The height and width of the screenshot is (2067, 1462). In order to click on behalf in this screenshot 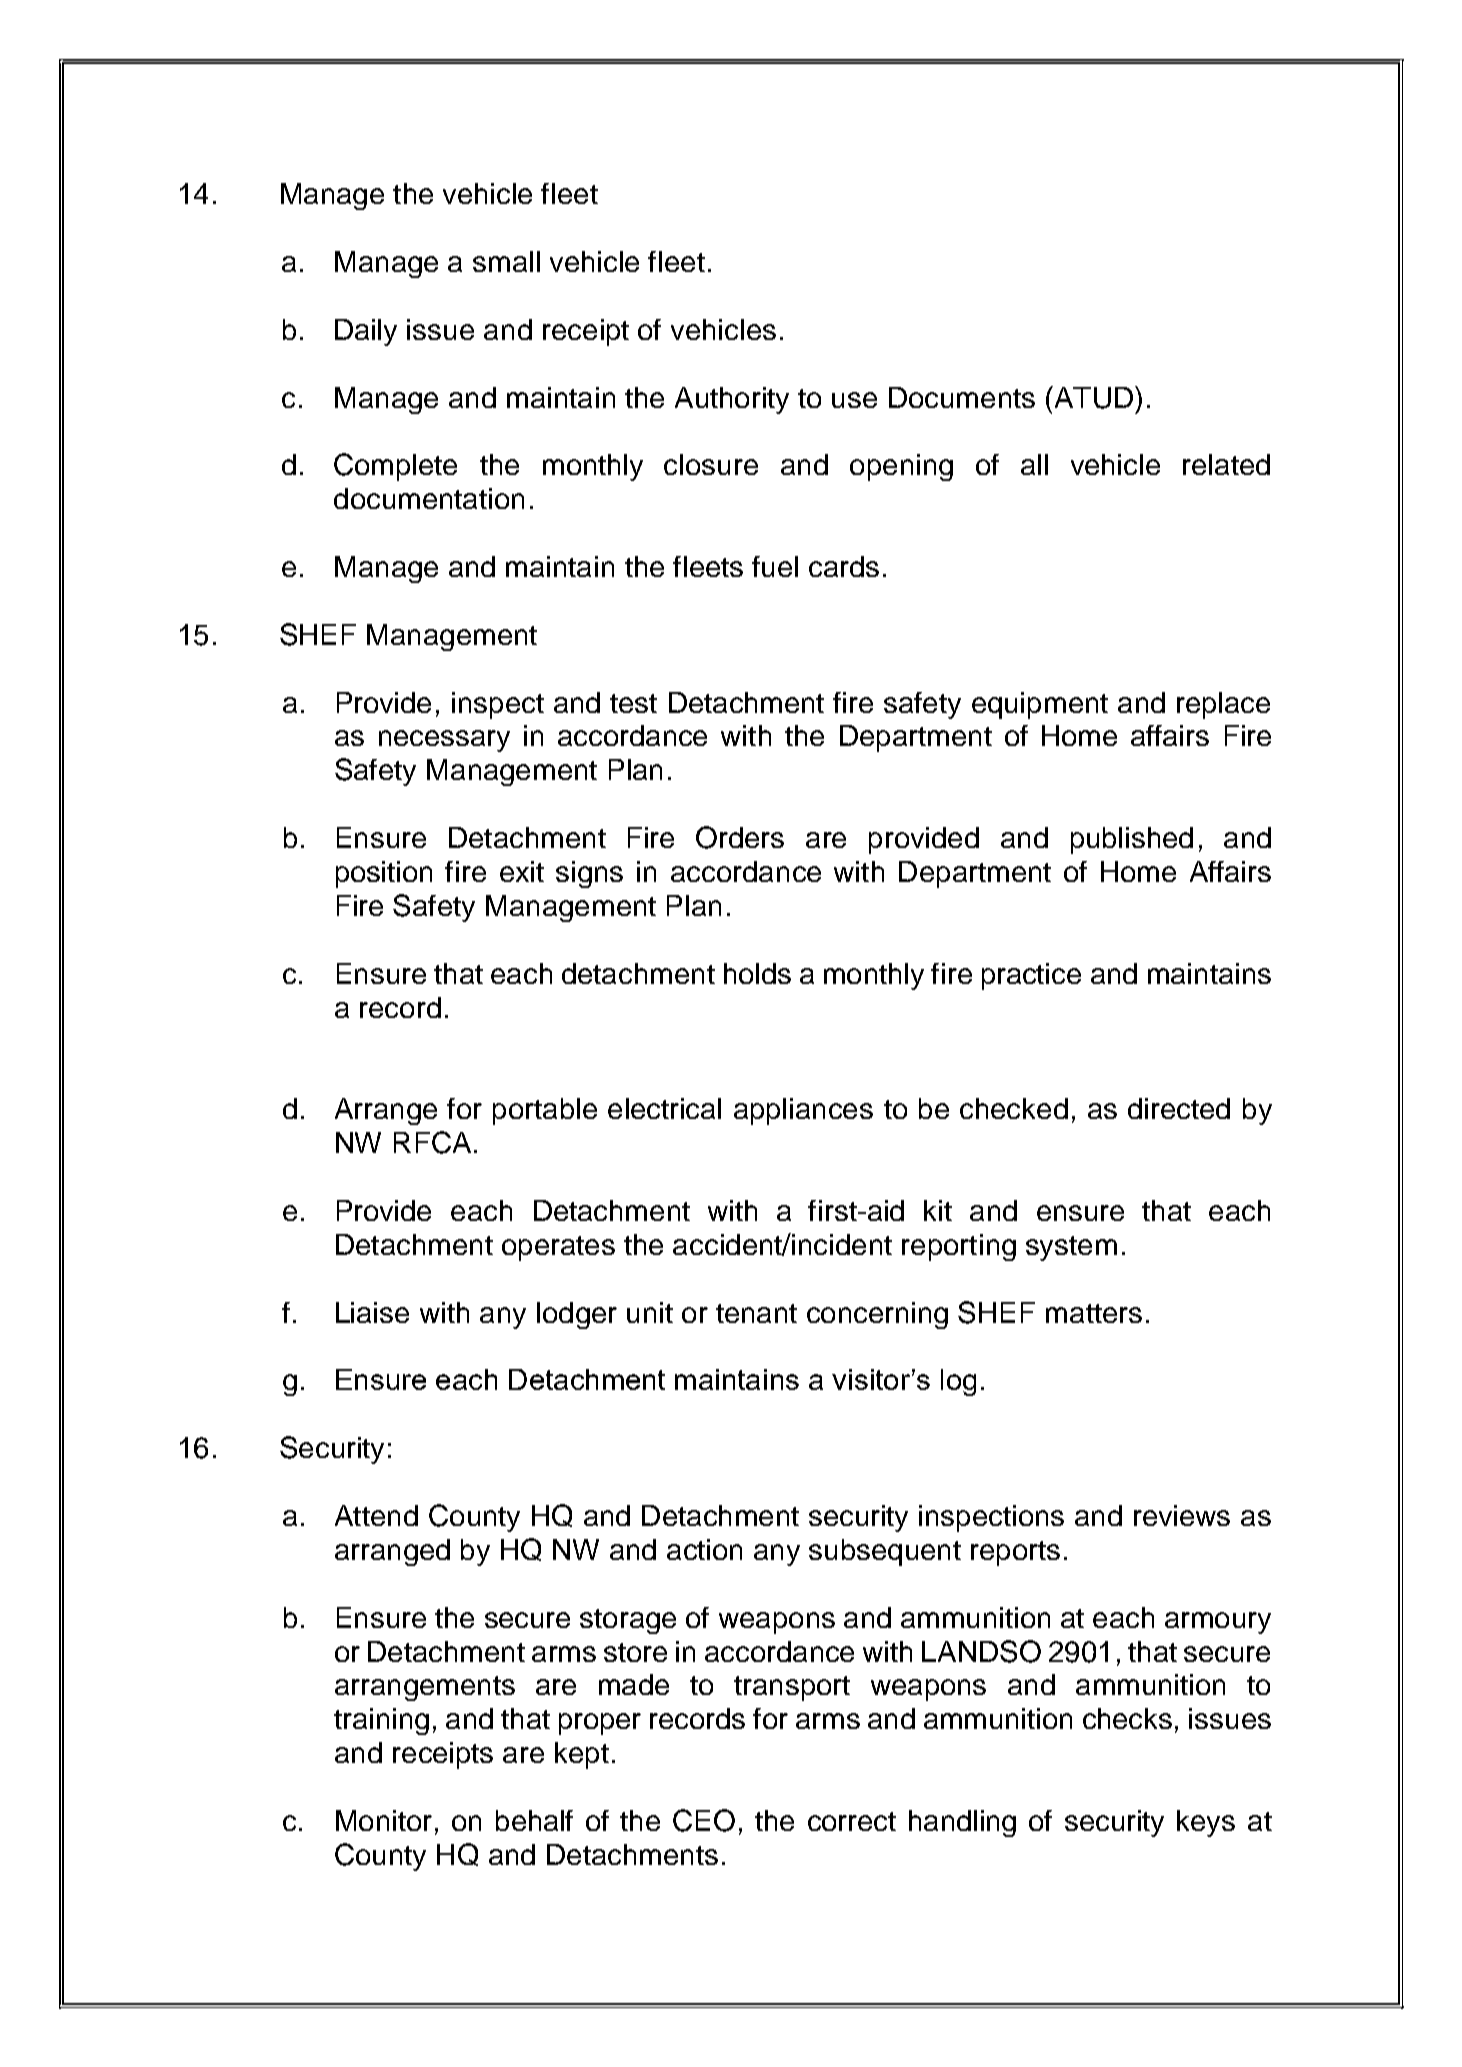, I will do `click(534, 1820)`.
